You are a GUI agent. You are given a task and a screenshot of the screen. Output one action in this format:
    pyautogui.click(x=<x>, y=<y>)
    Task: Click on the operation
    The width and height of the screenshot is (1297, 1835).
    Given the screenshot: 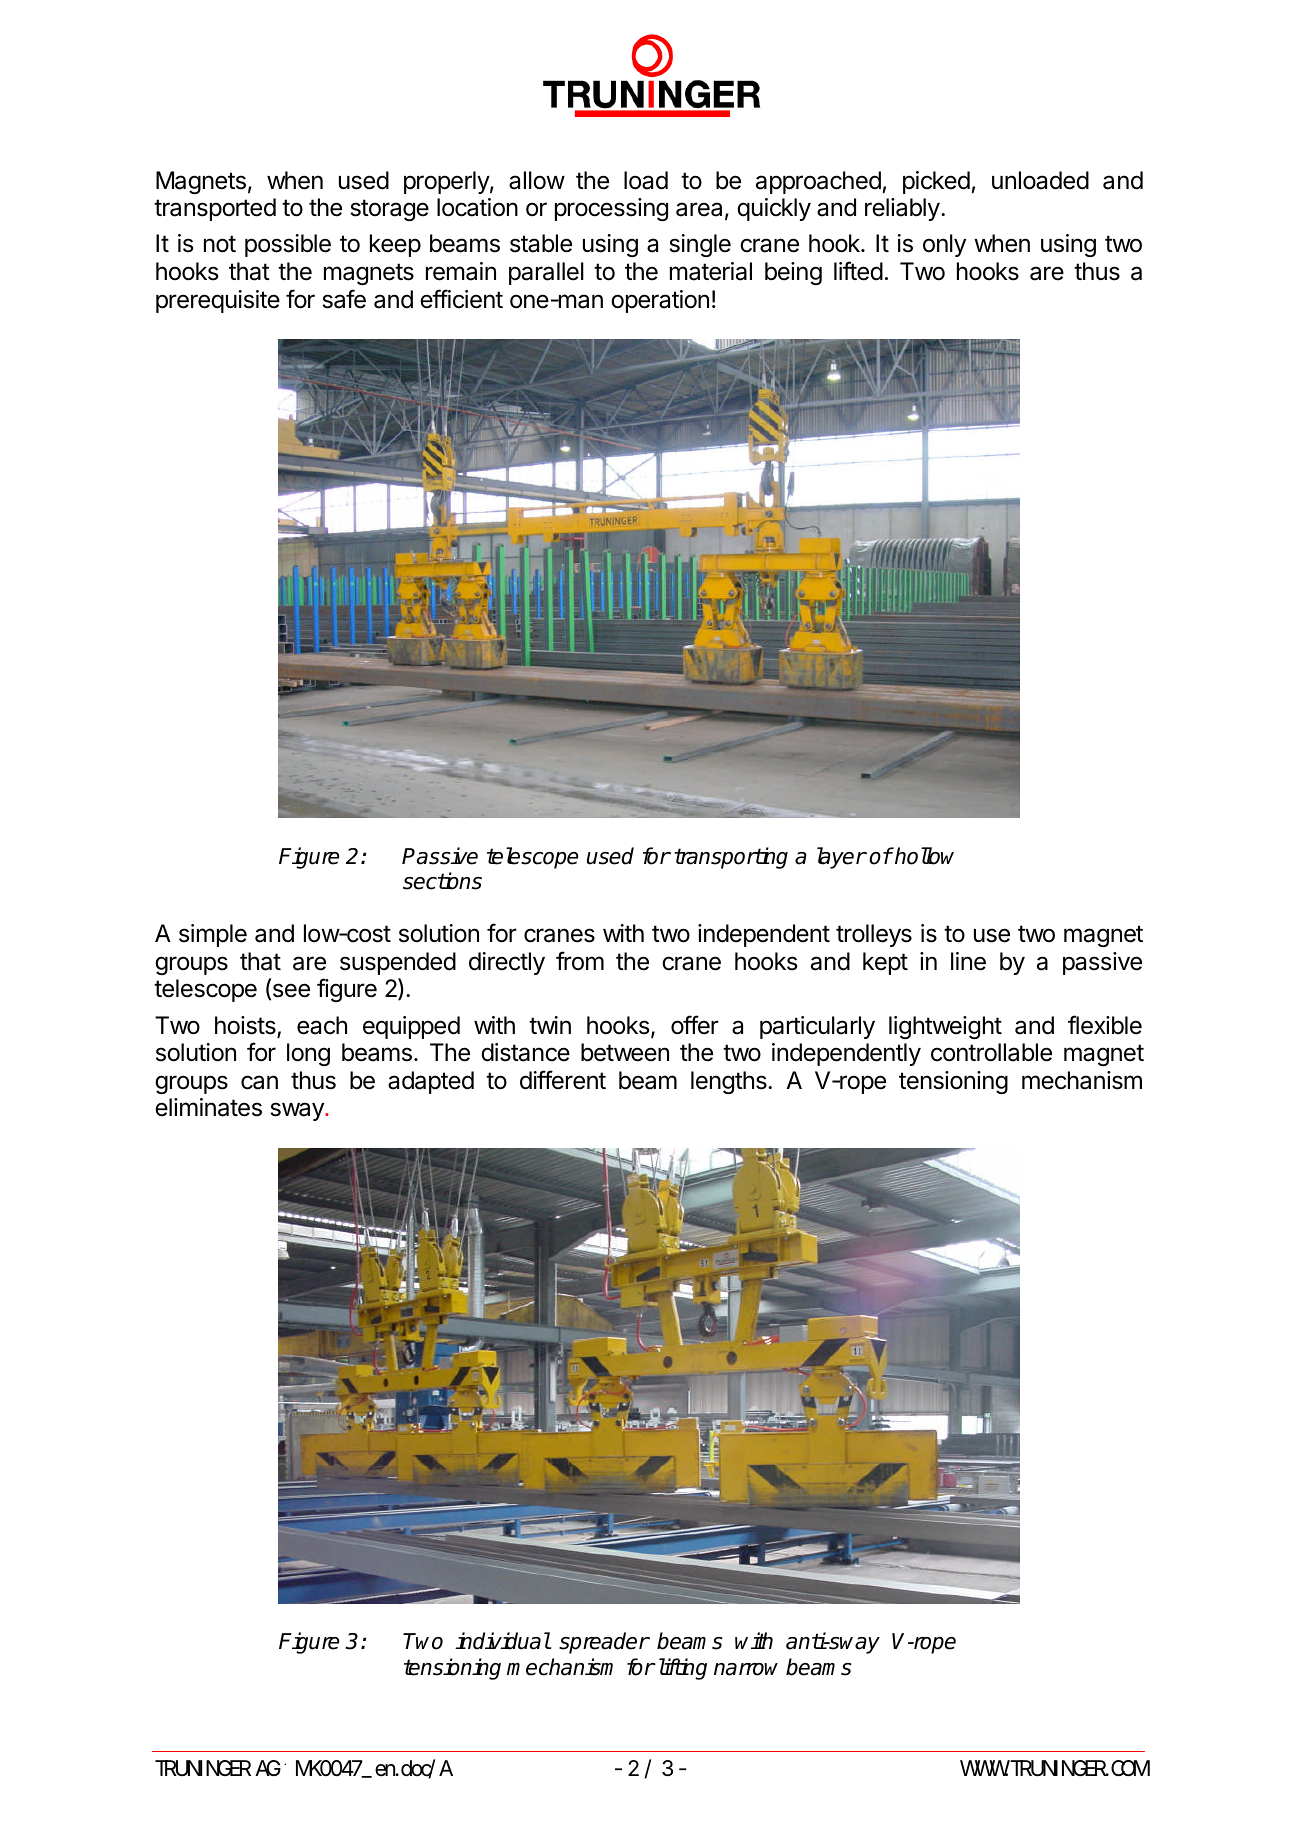 What is the action you would take?
    pyautogui.click(x=660, y=301)
